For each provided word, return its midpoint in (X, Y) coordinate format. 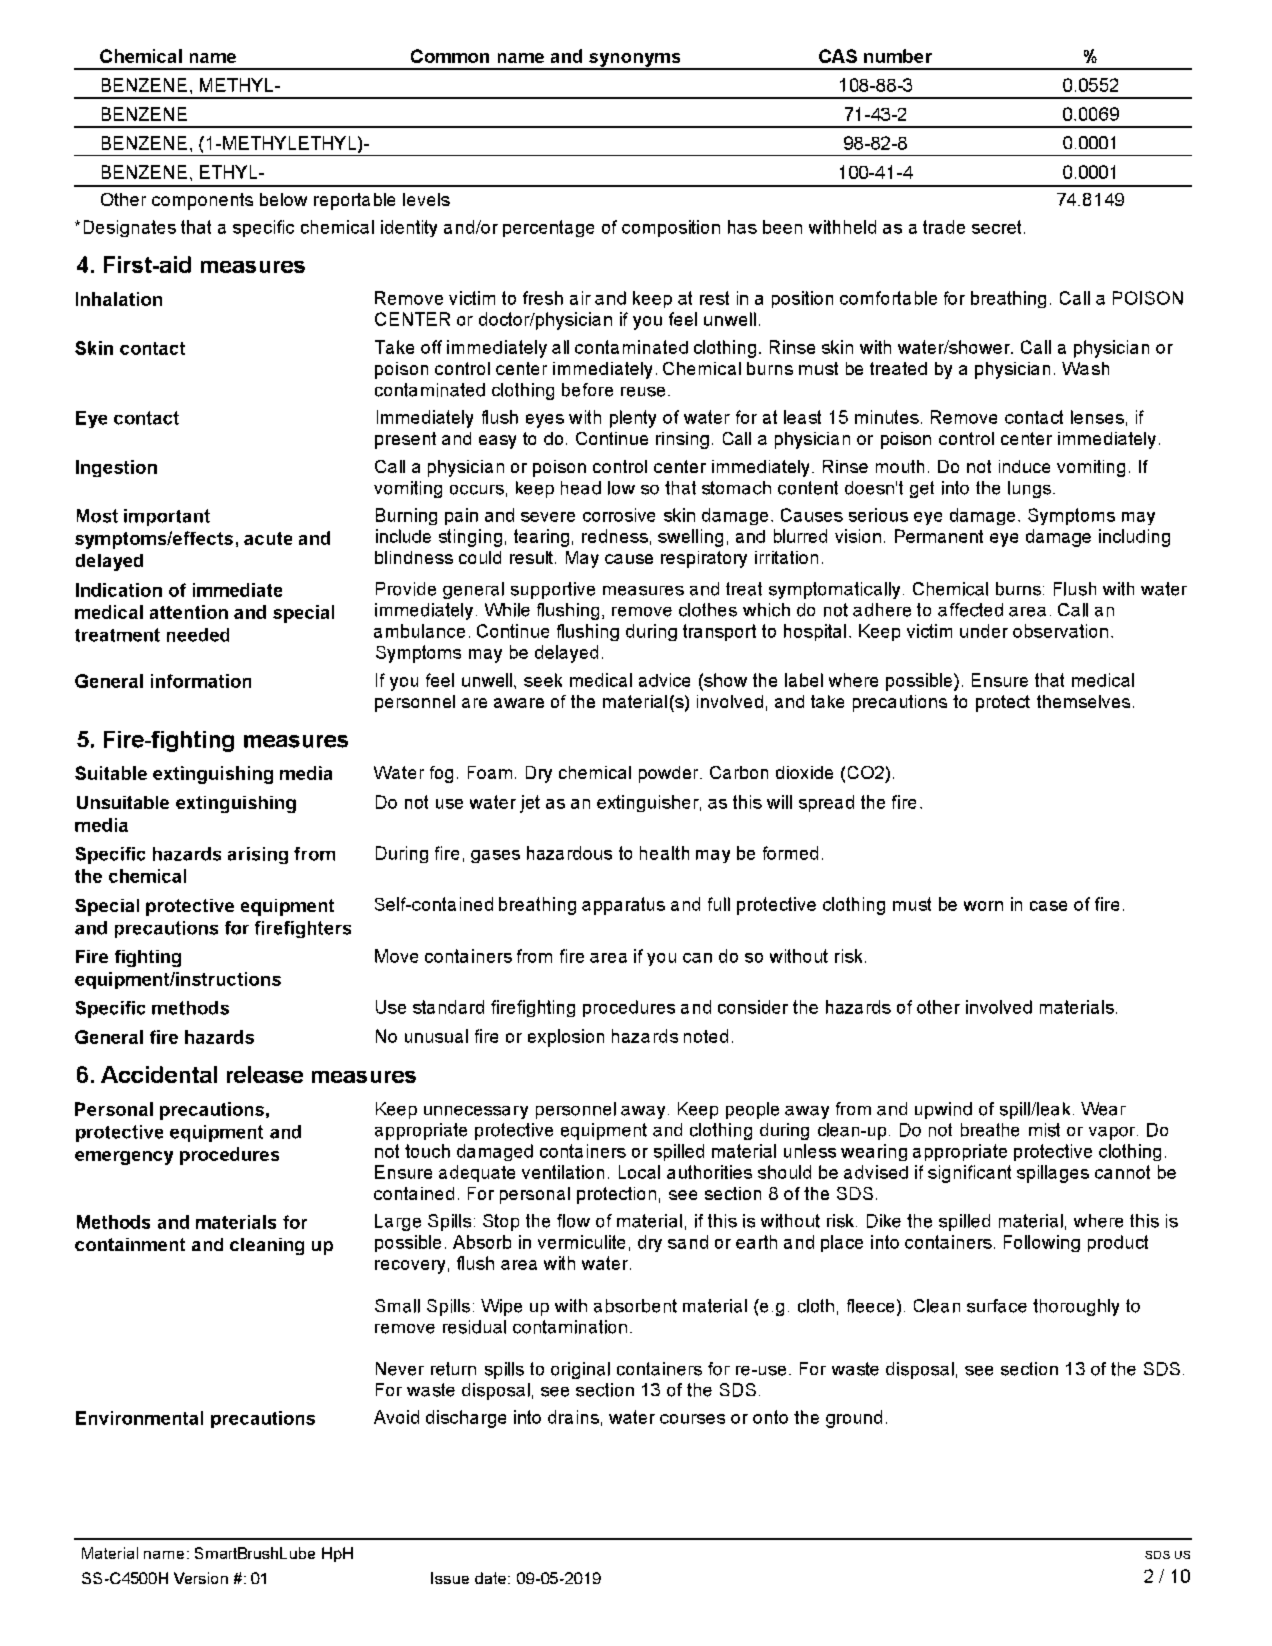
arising (258, 855)
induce (1024, 466)
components (202, 201)
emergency (124, 1158)
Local (639, 1172)
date (490, 1578)
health (664, 853)
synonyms (635, 61)
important (167, 517)
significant (969, 1174)
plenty (633, 419)
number (898, 56)
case (1048, 906)
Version (201, 1578)
